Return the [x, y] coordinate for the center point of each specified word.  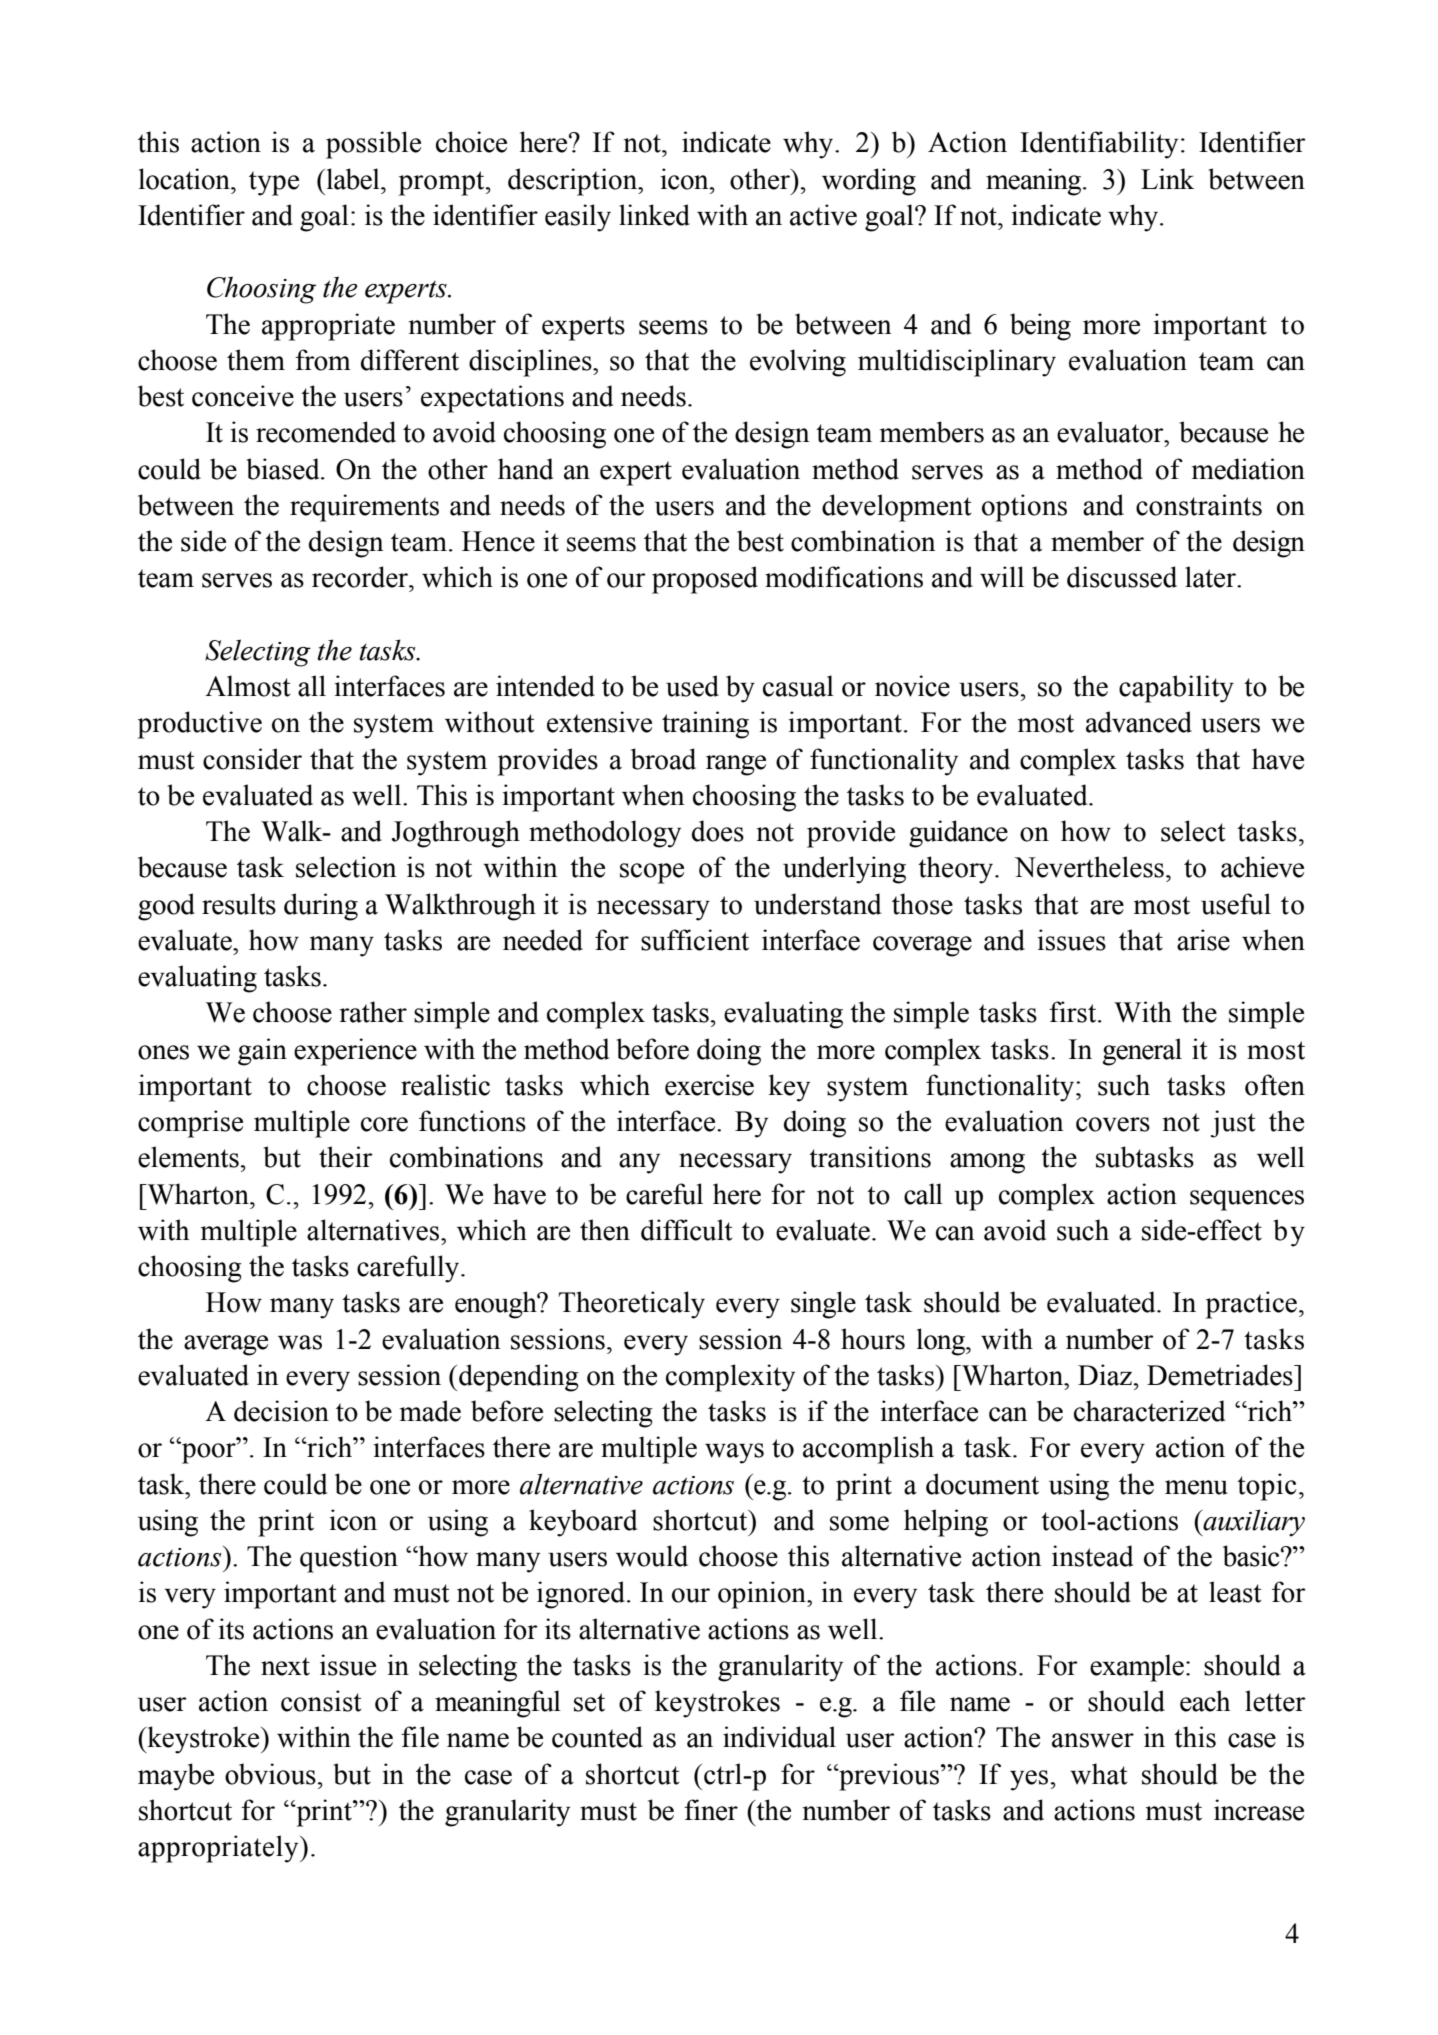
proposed [705, 580]
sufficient [695, 940]
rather [373, 1012]
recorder [361, 577]
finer [711, 1810]
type [274, 183]
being [1040, 327]
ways [734, 1453]
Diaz [1105, 1375]
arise [1203, 940]
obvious [270, 1774]
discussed [1122, 577]
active [823, 215]
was [300, 1342]
